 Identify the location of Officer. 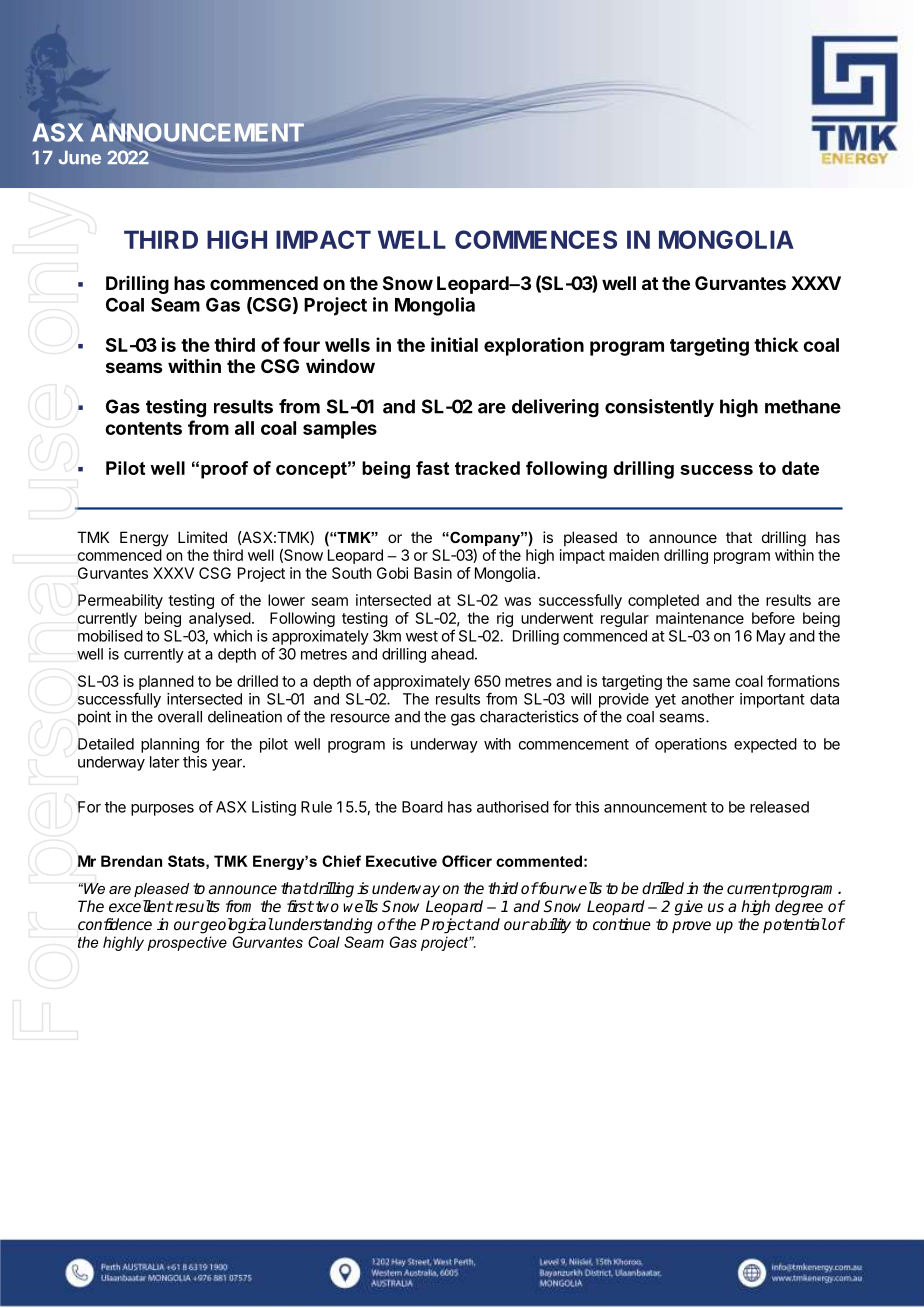
(467, 861).
